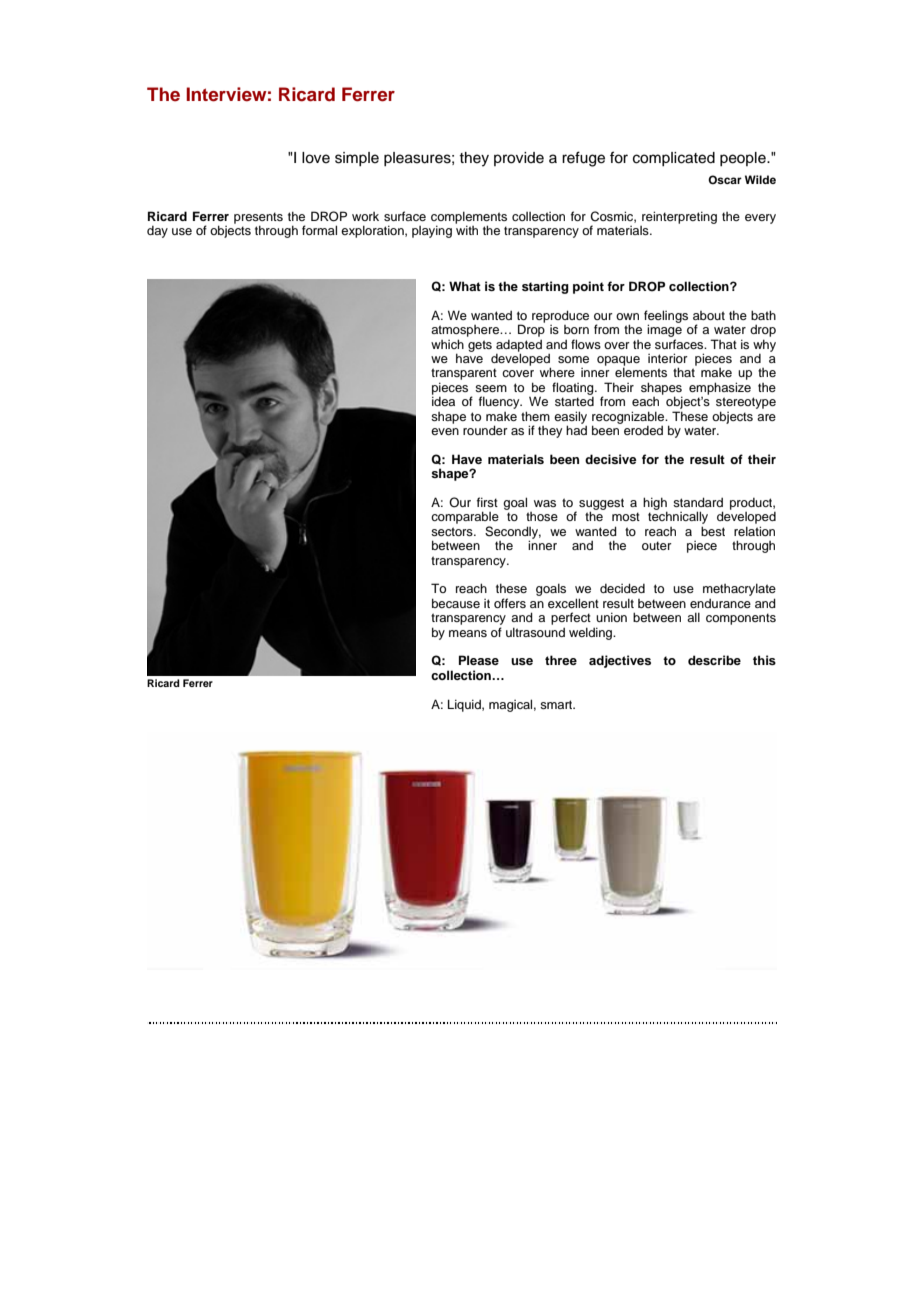 This screenshot has height=1308, width=924. What do you see at coordinates (519, 159) in the screenshot?
I see `provide` at bounding box center [519, 159].
